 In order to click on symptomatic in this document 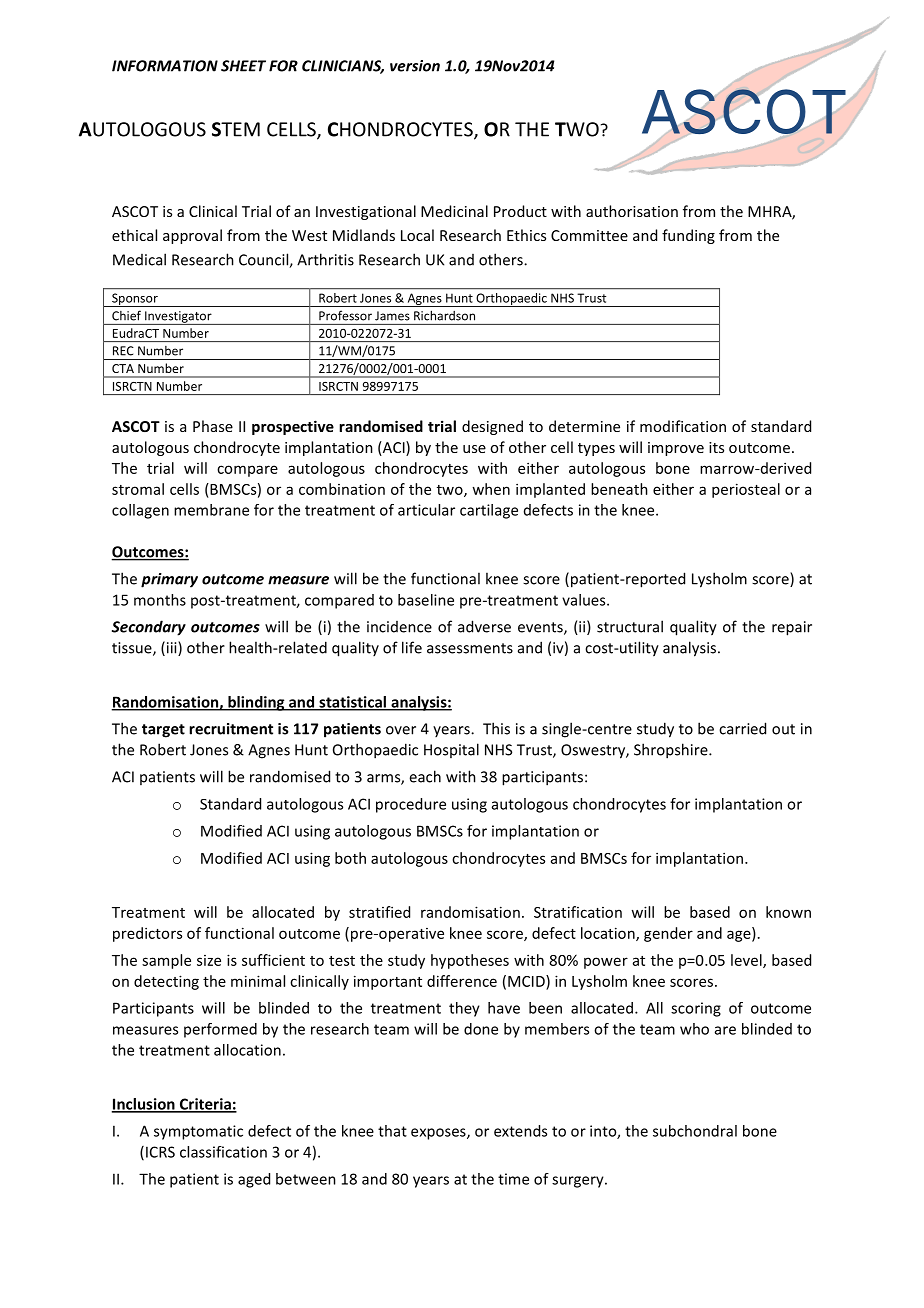, I will do `click(198, 1132)`.
